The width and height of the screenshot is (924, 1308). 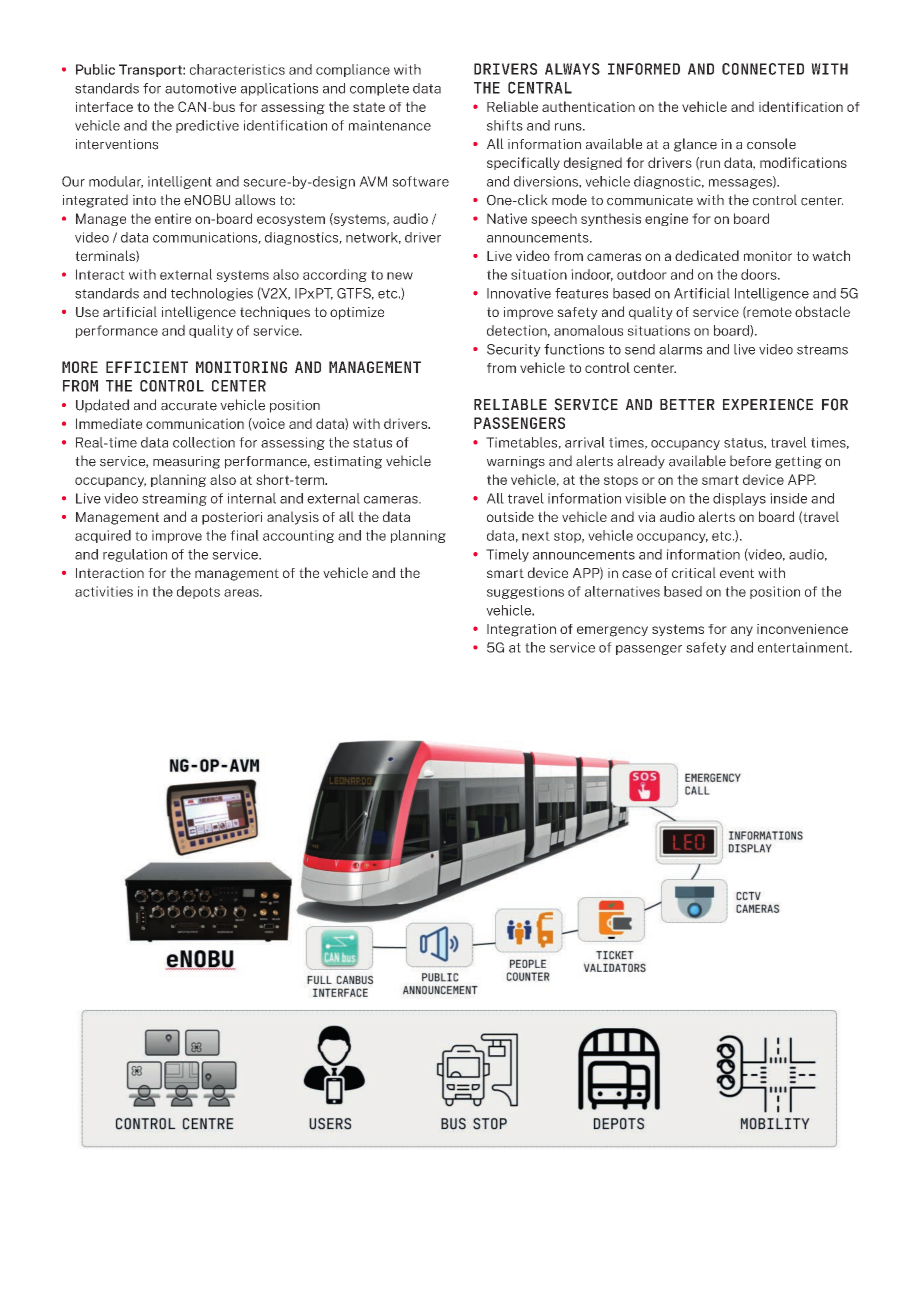 I want to click on warnings, so click(x=516, y=462).
